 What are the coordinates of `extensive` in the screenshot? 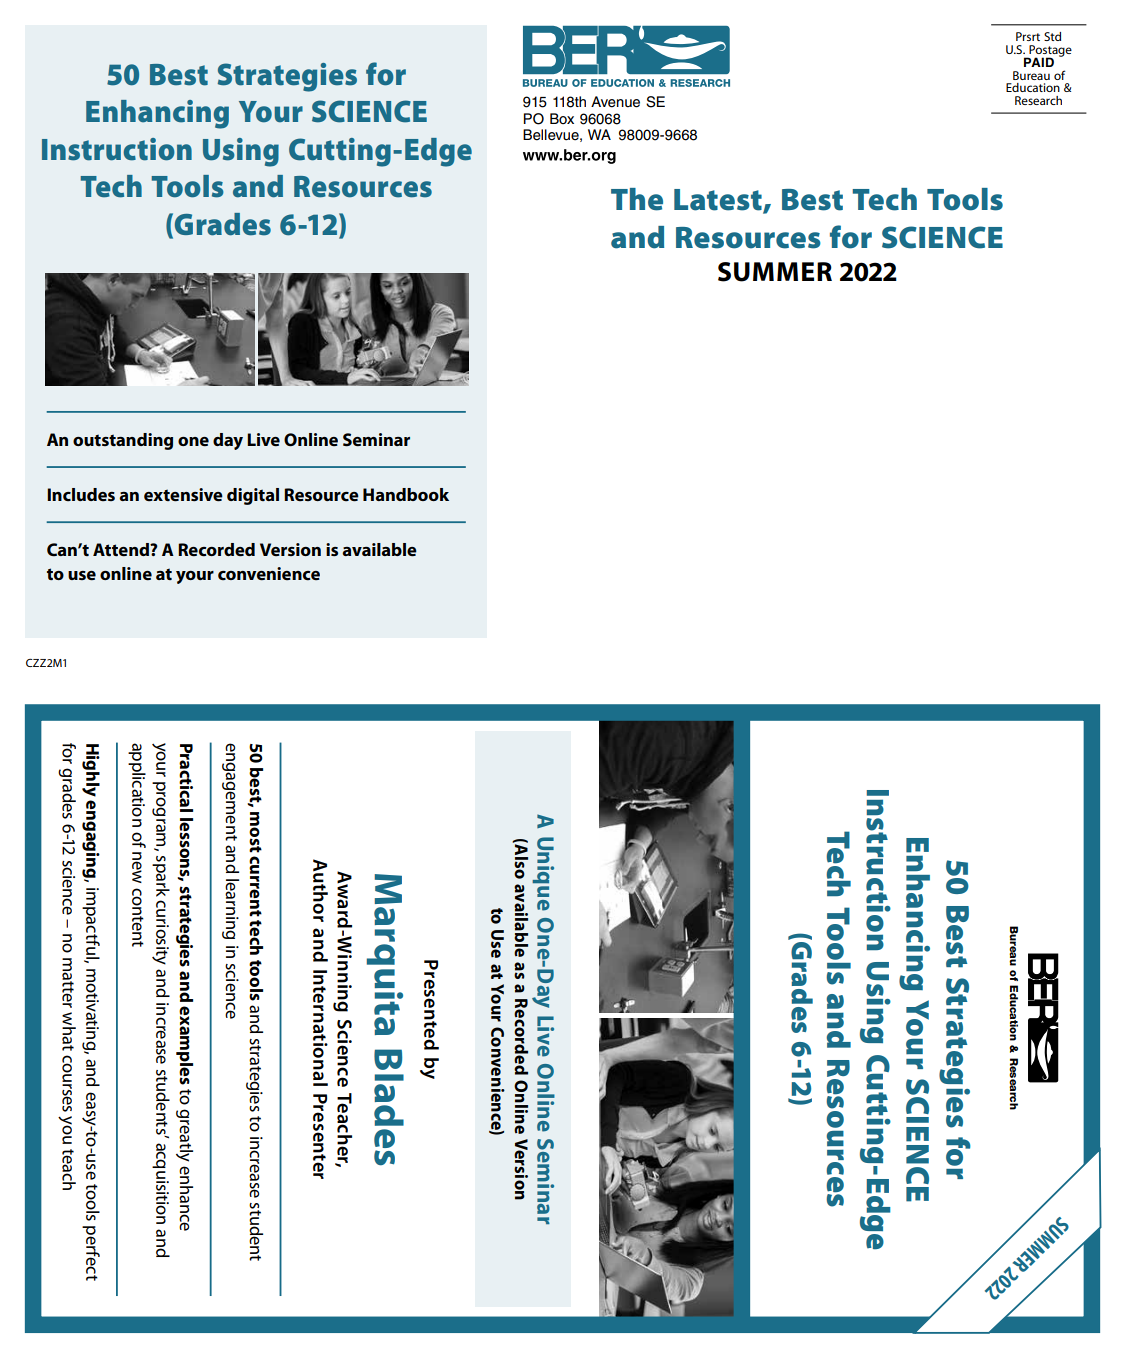 It's located at (183, 495).
